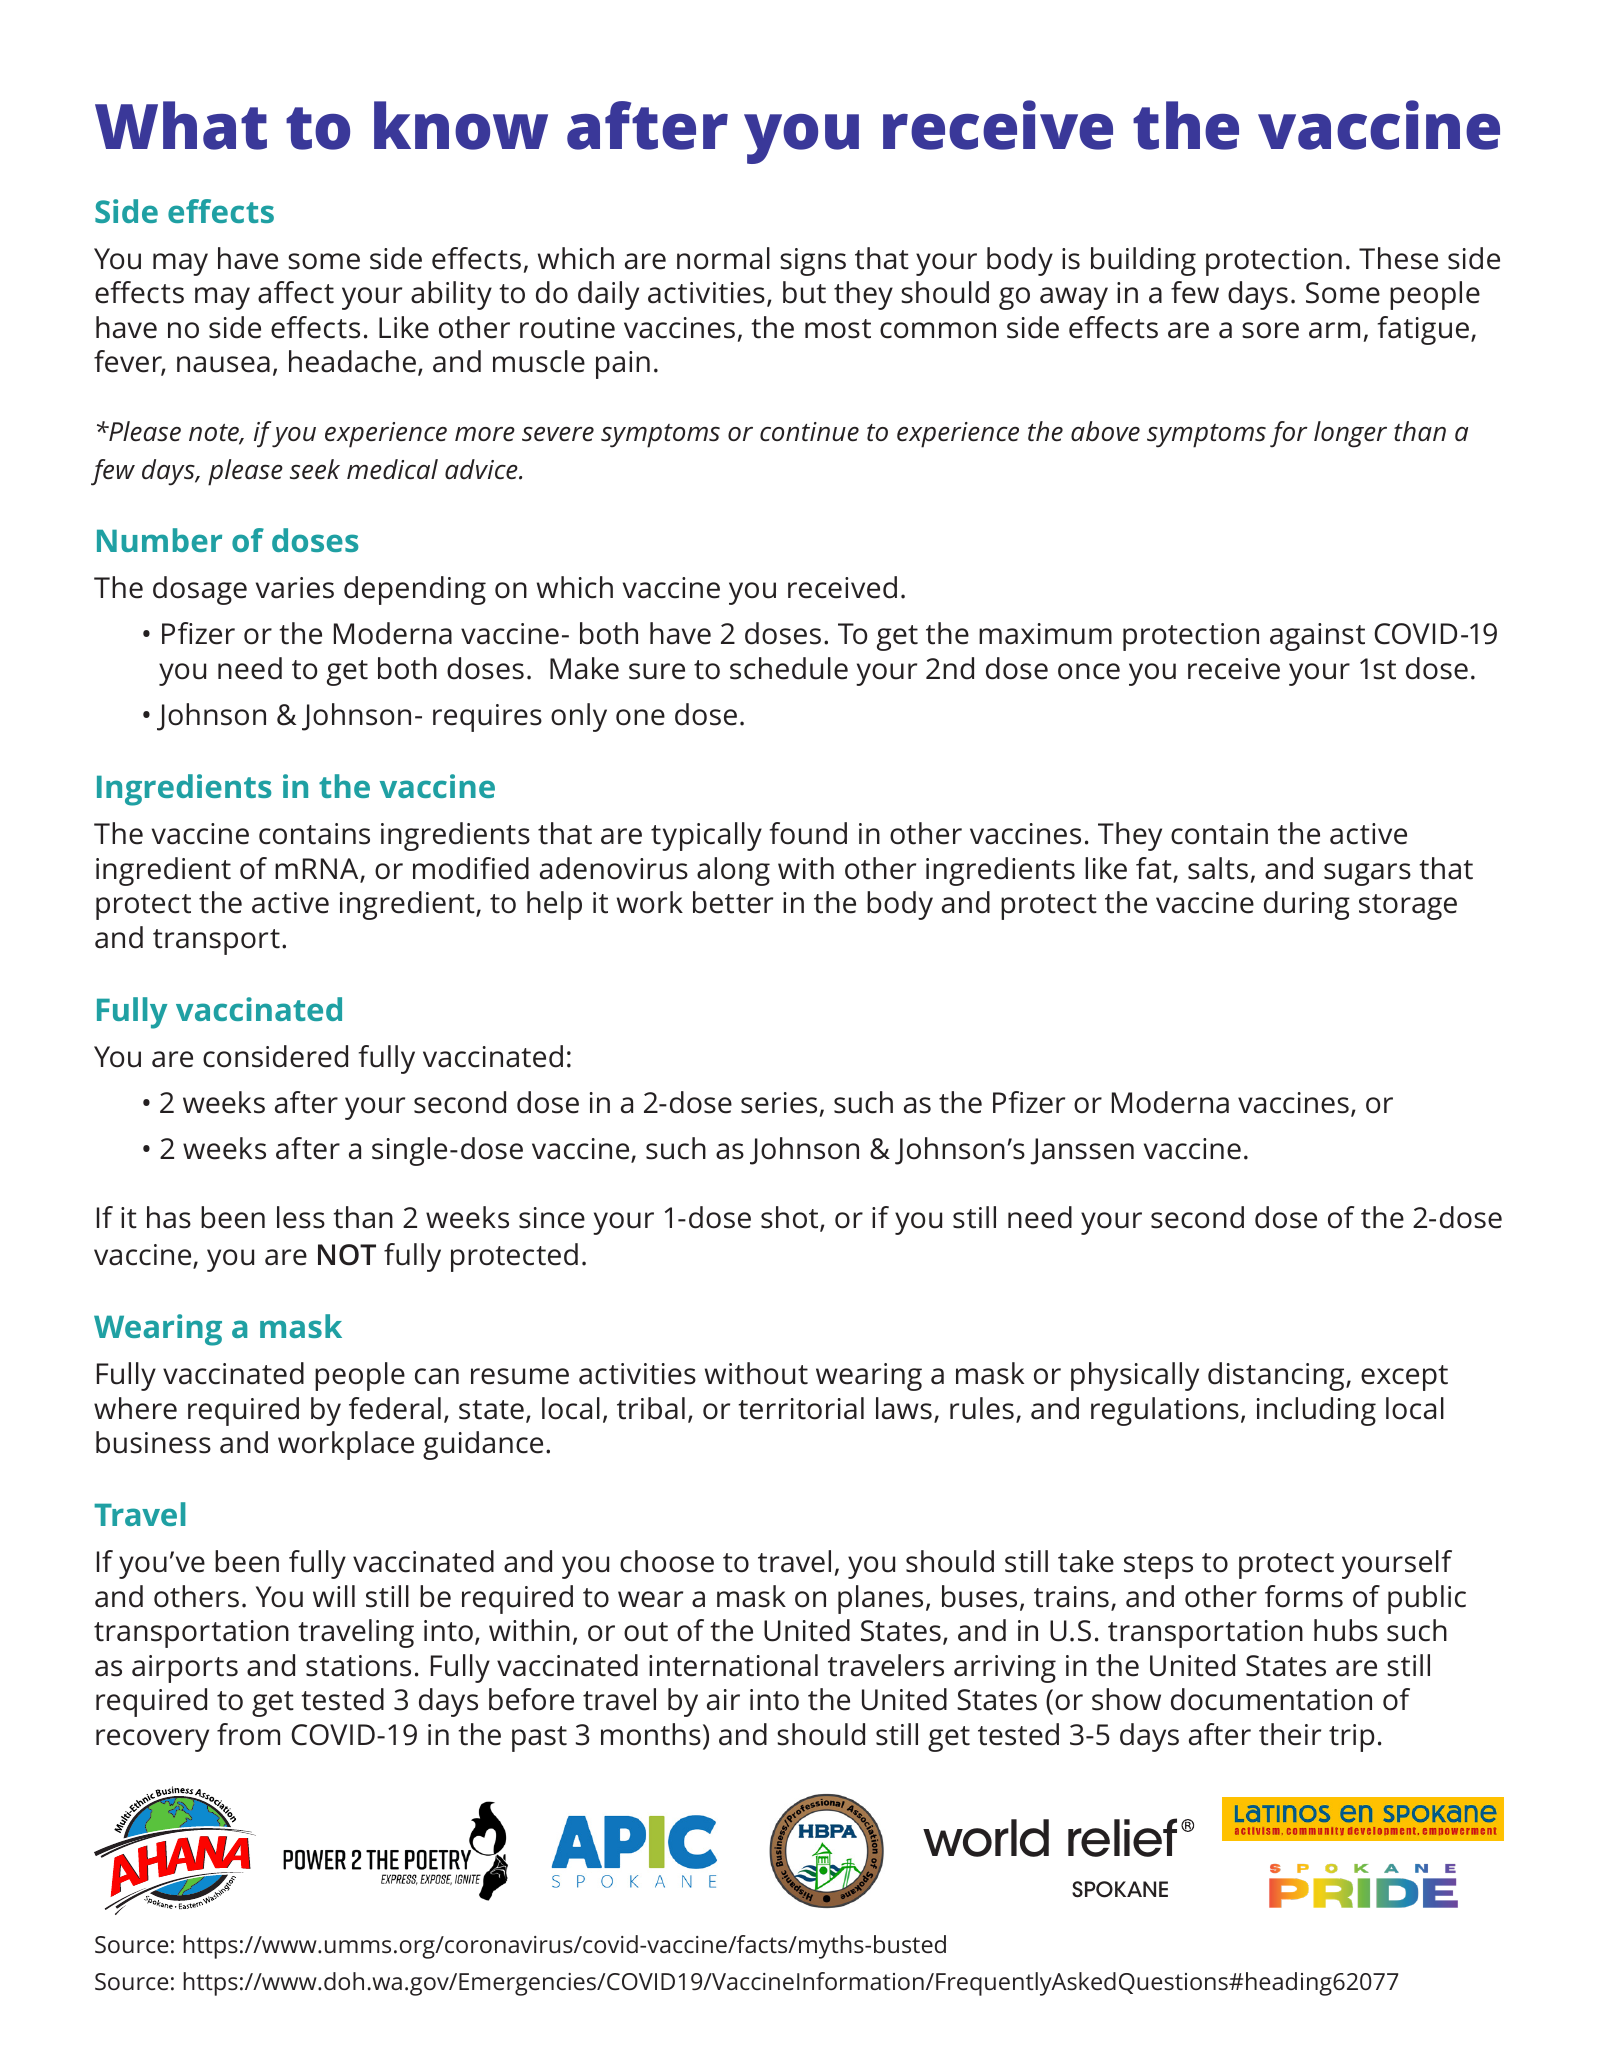  What do you see at coordinates (181, 125) in the page?
I see `What` at bounding box center [181, 125].
